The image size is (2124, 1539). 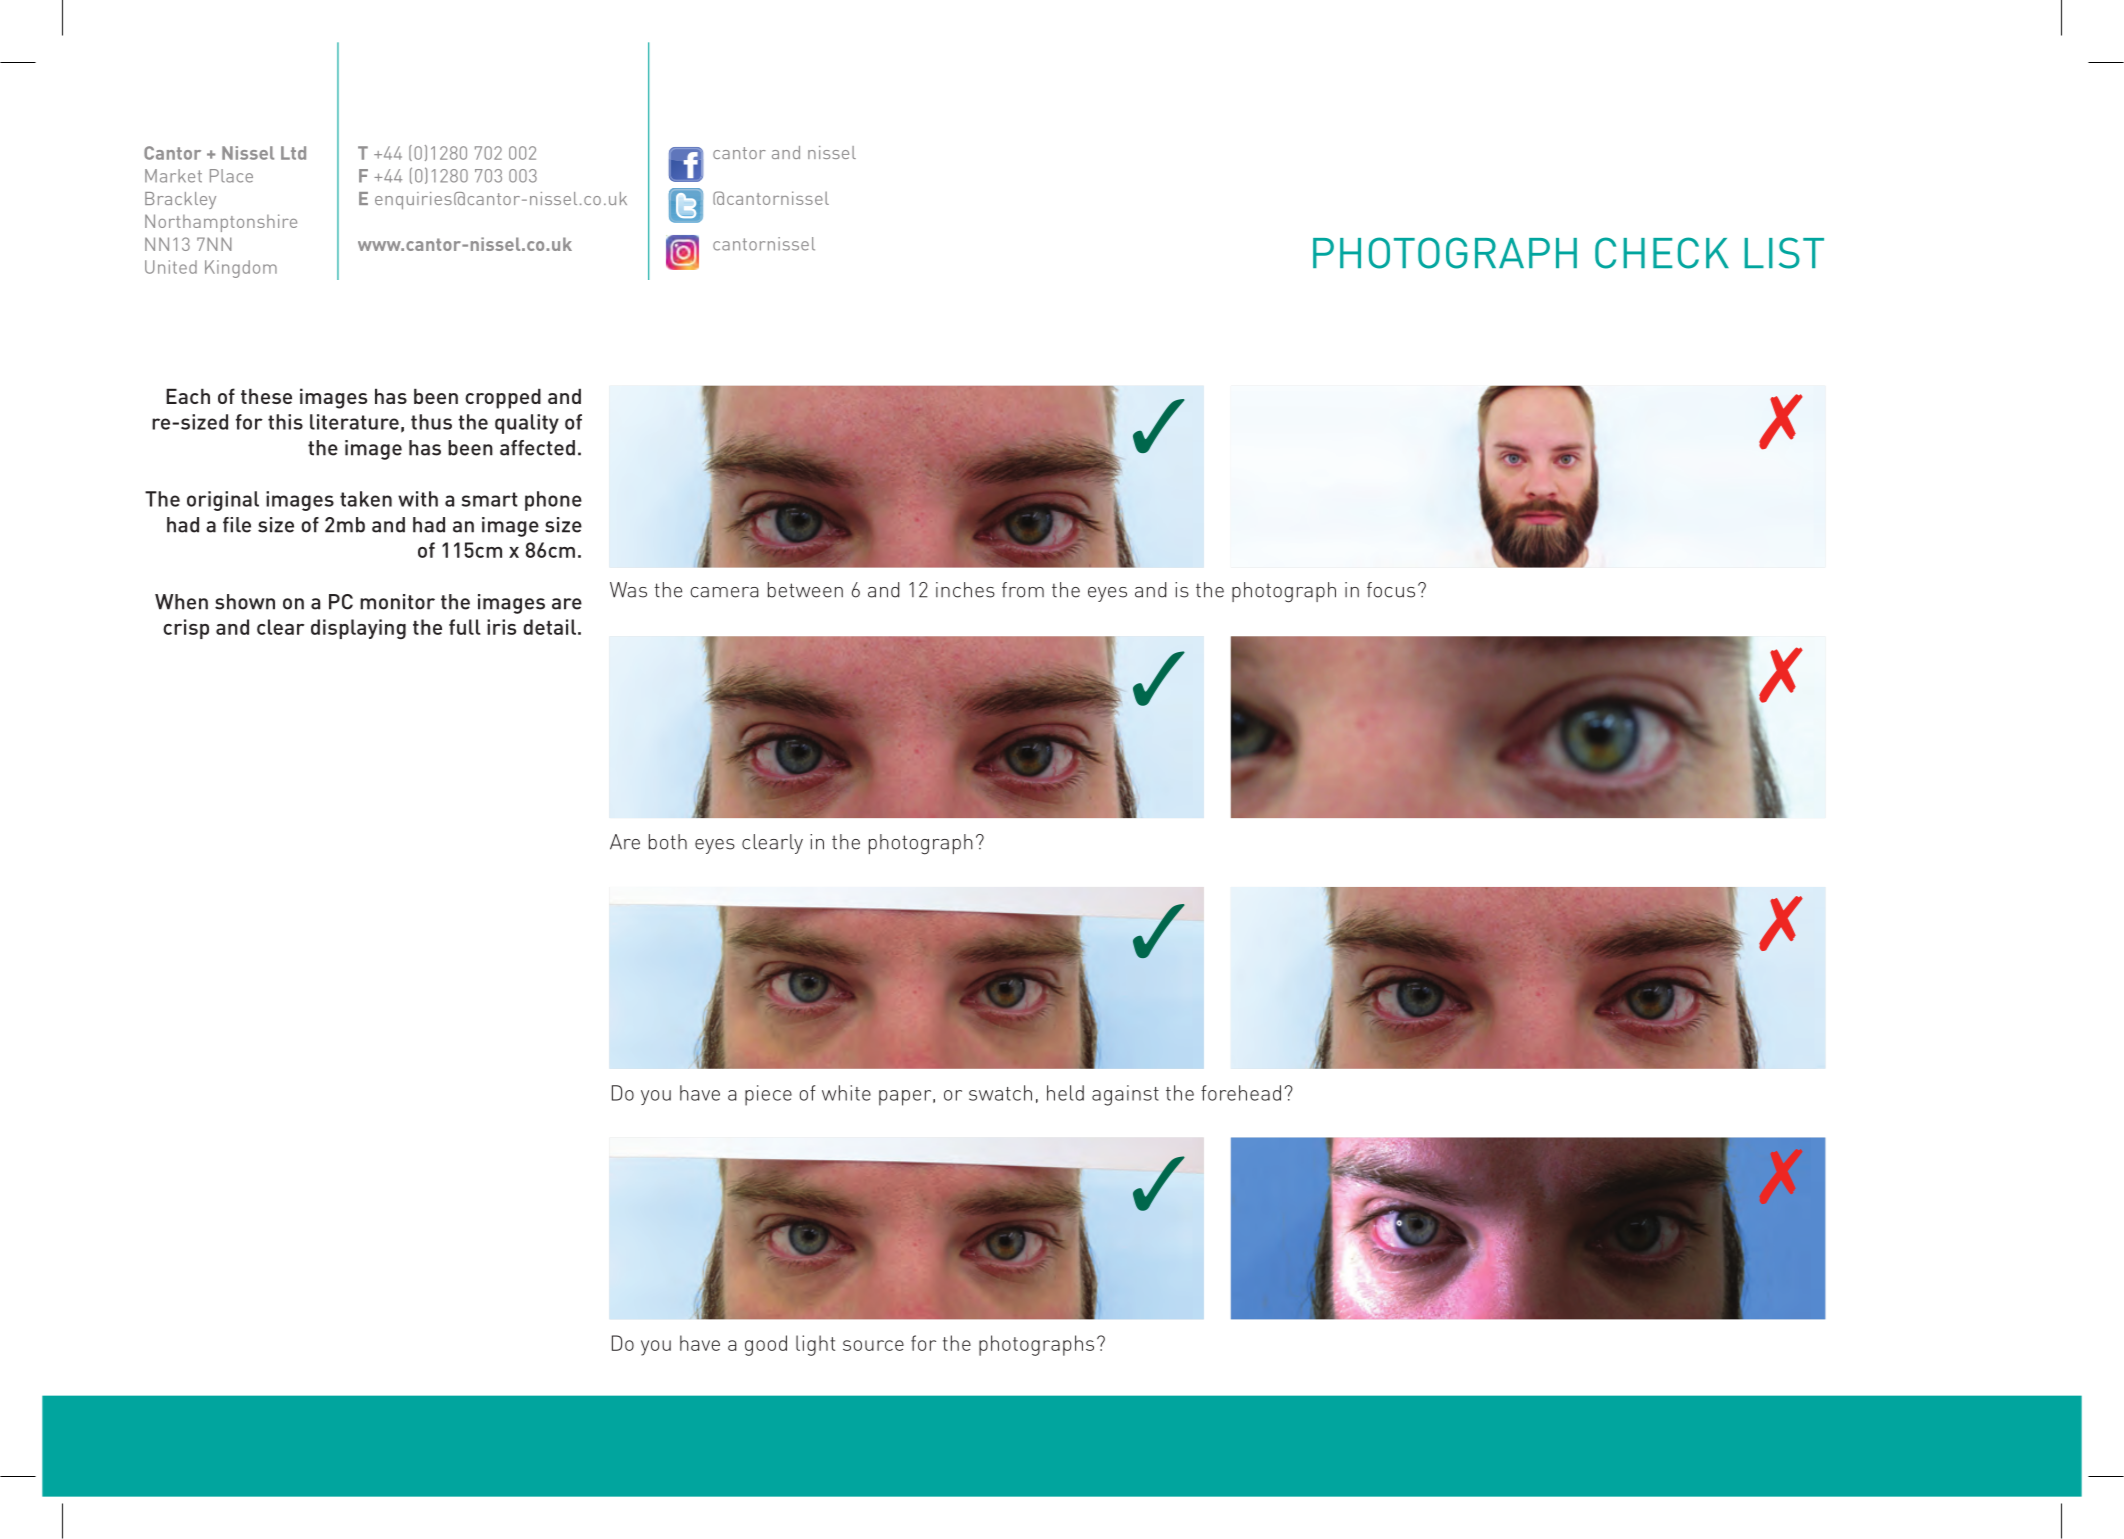 I want to click on focus, so click(x=1391, y=590).
